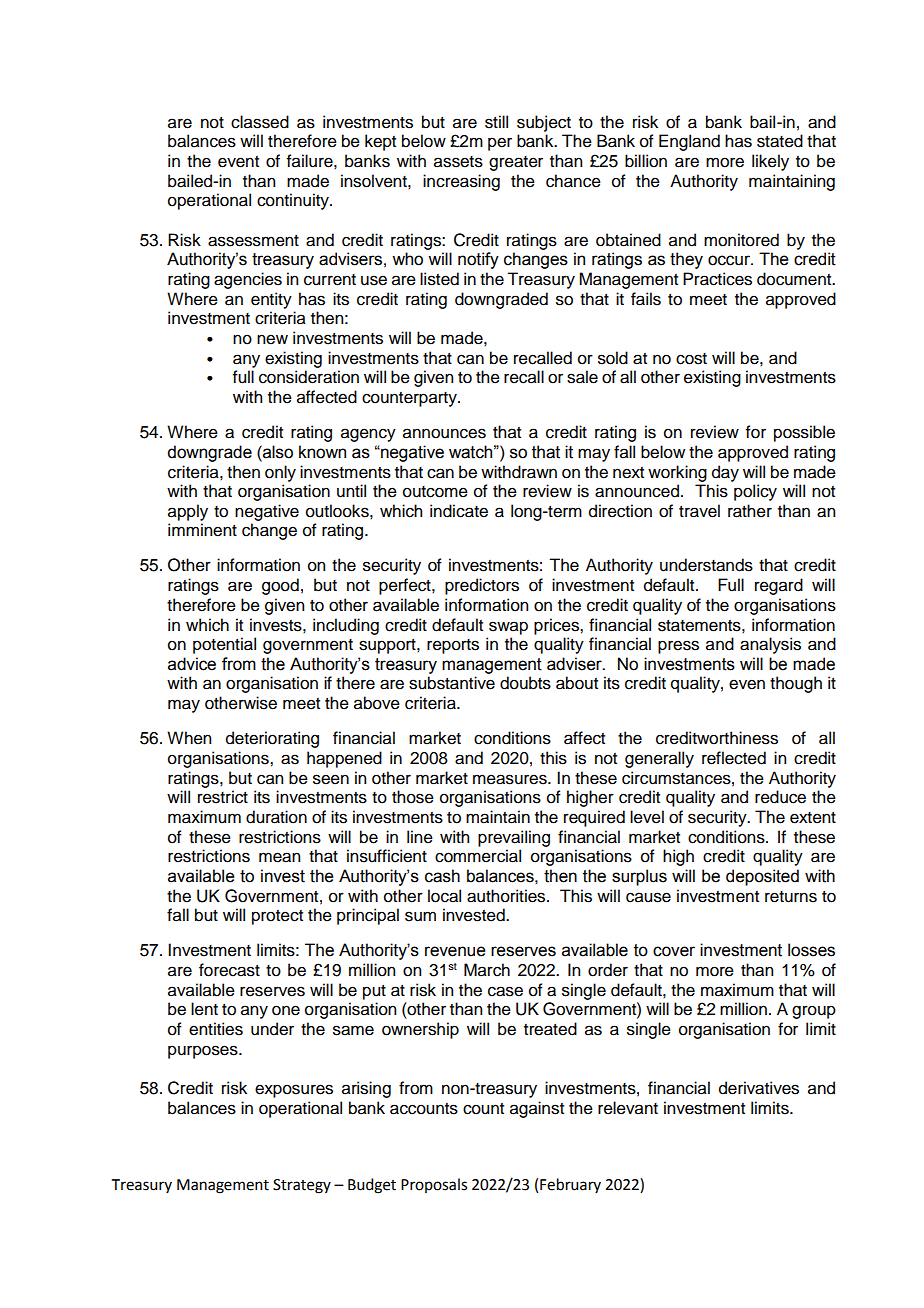 The image size is (924, 1308). I want to click on greater, so click(516, 163).
